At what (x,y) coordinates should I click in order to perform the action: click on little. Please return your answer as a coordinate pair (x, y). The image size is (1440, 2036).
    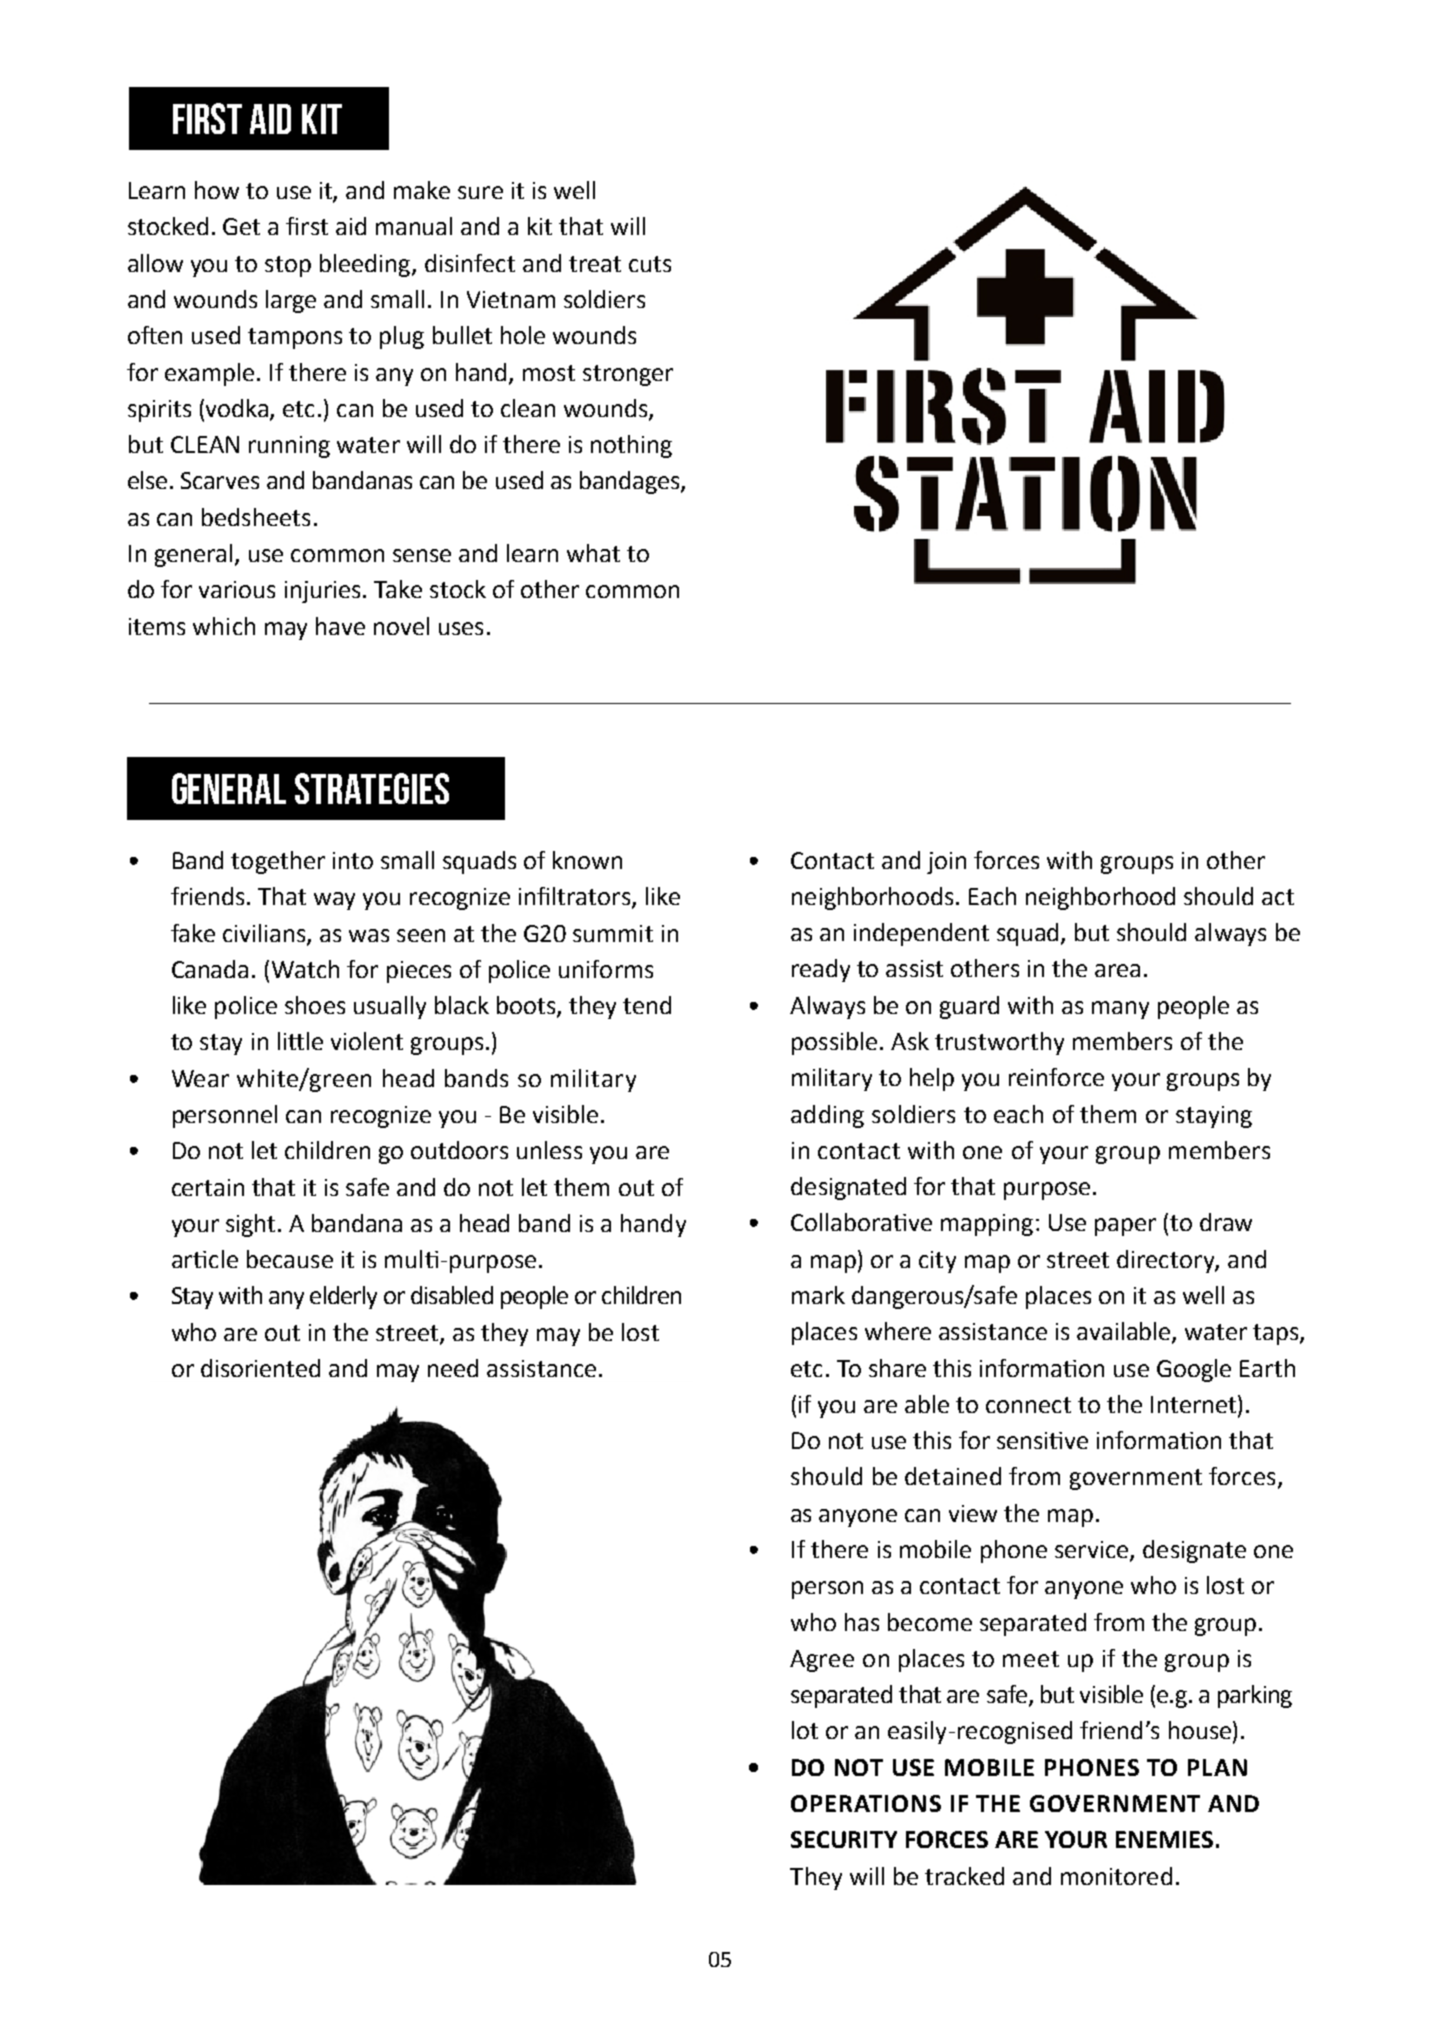
    Looking at the image, I should click on (300, 1041).
